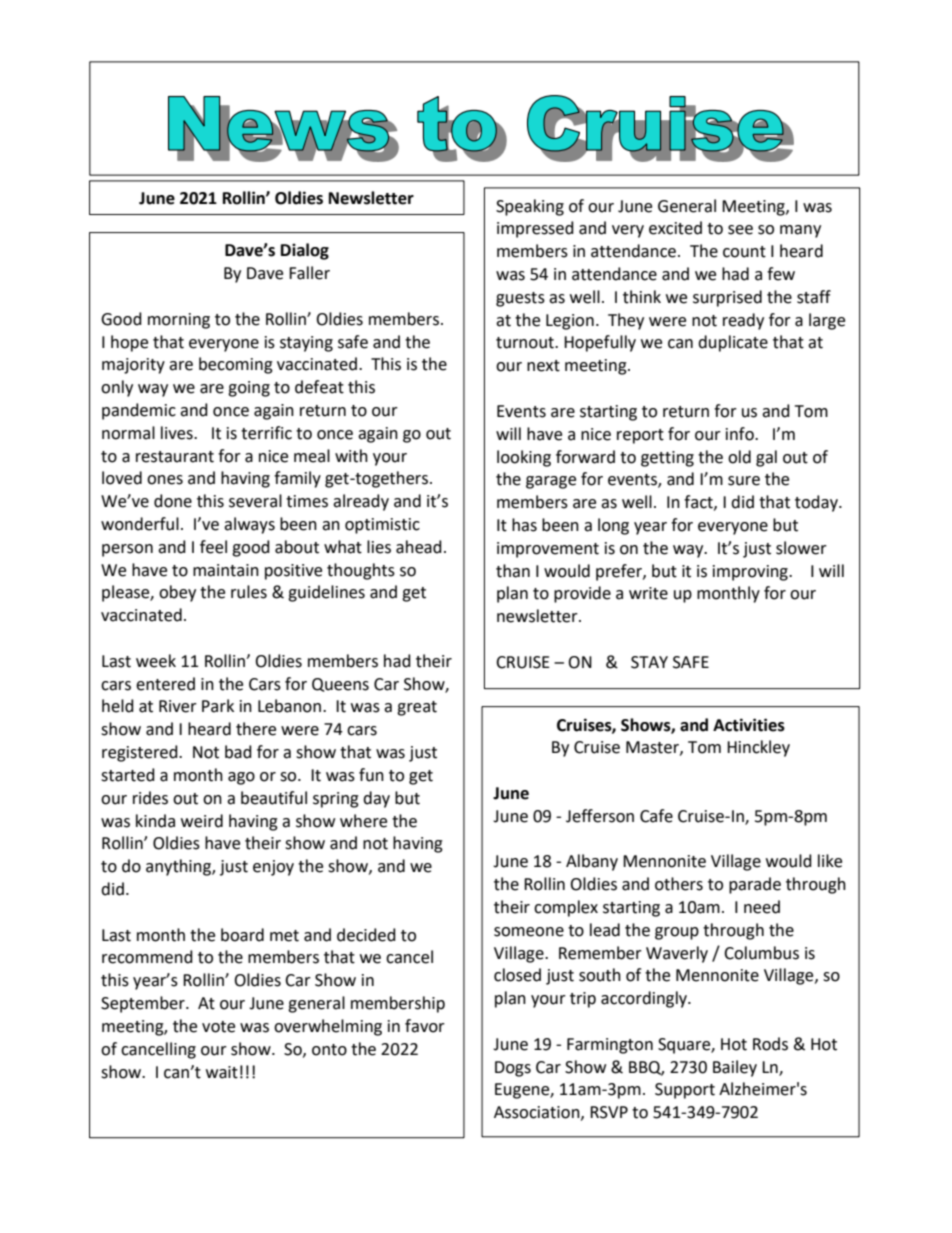  What do you see at coordinates (156, 661) in the screenshot?
I see `week` at bounding box center [156, 661].
